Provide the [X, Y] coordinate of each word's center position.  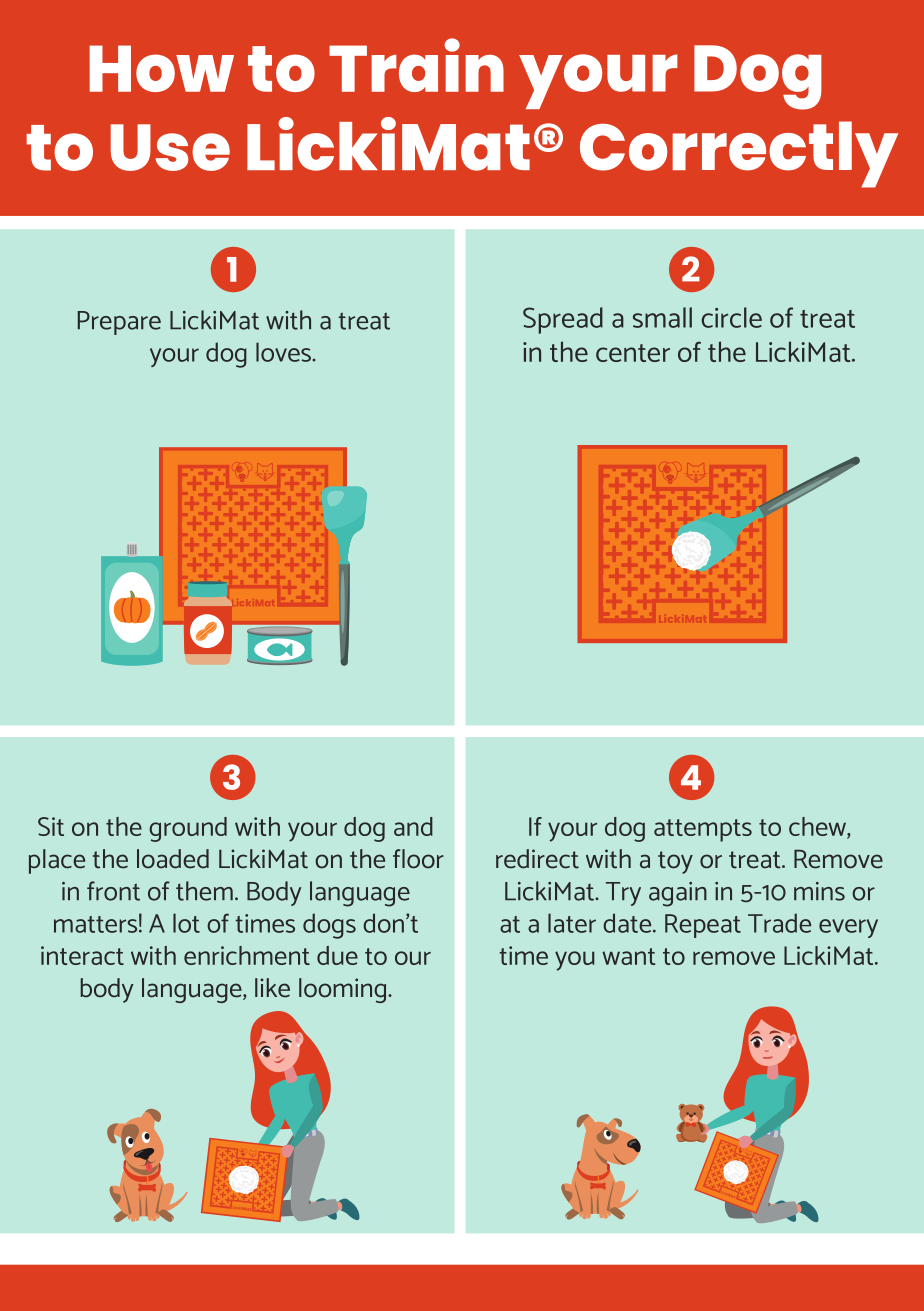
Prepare [119, 323]
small [662, 317]
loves [284, 352]
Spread [563, 320]
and [413, 826]
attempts [703, 830]
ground [188, 829]
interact [82, 955]
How [161, 68]
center [633, 353]
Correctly [739, 154]
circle [731, 317]
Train [416, 65]
